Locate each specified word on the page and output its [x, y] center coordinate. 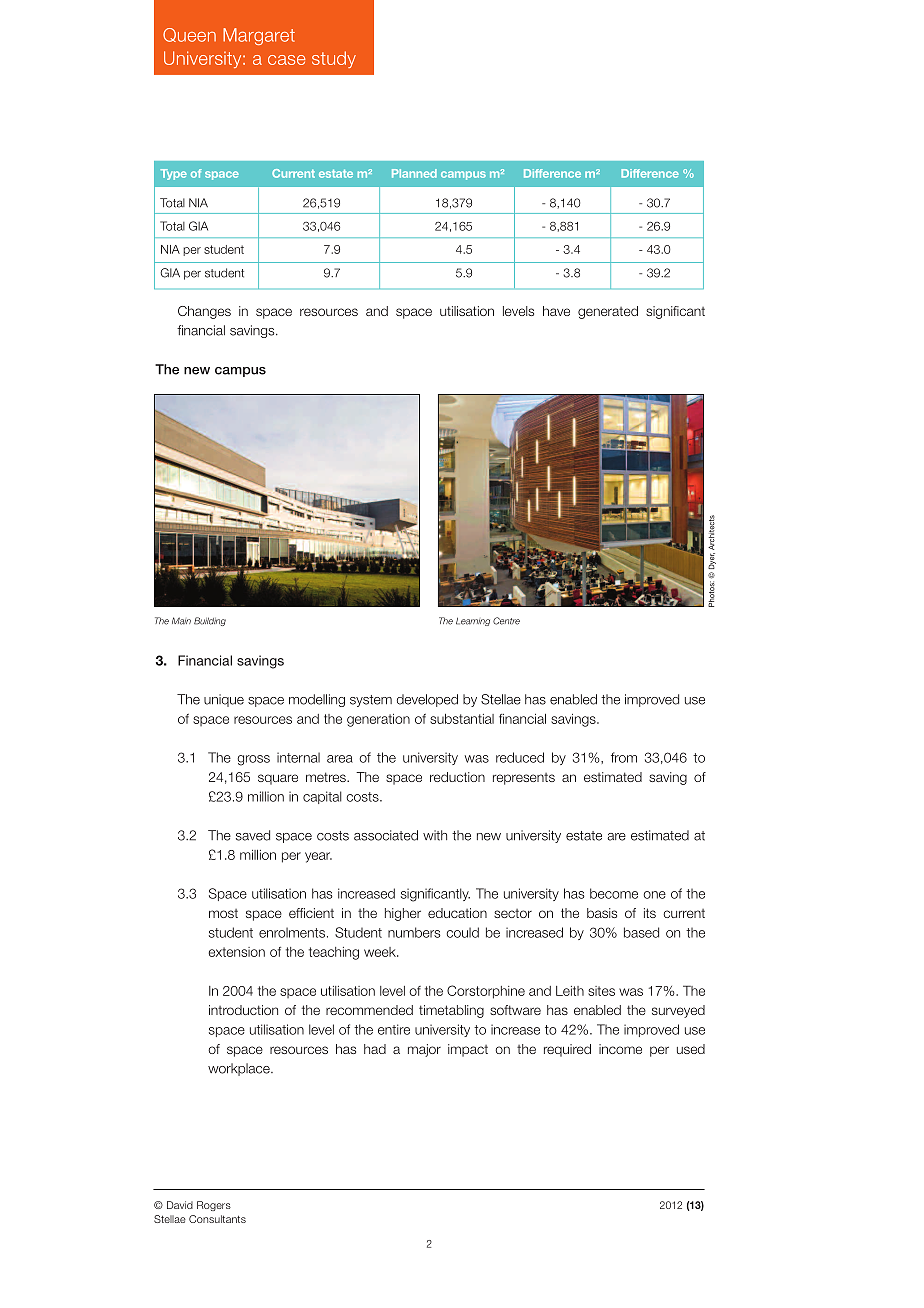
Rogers [214, 1206]
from [624, 757]
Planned [414, 173]
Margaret [259, 36]
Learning [473, 621]
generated [608, 312]
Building [210, 621]
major [424, 1050]
